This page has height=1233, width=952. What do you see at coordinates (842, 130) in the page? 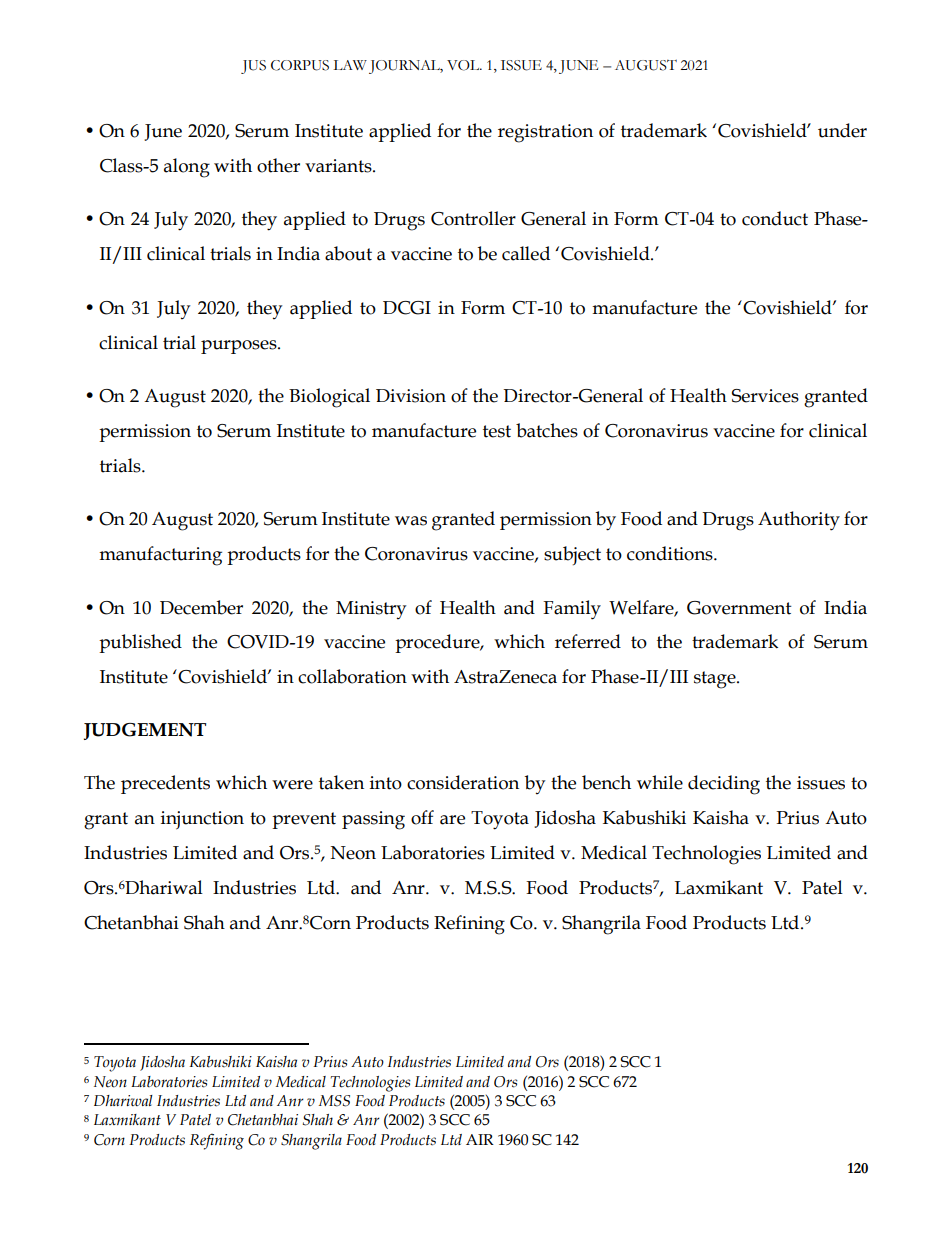
I see `under` at bounding box center [842, 130].
